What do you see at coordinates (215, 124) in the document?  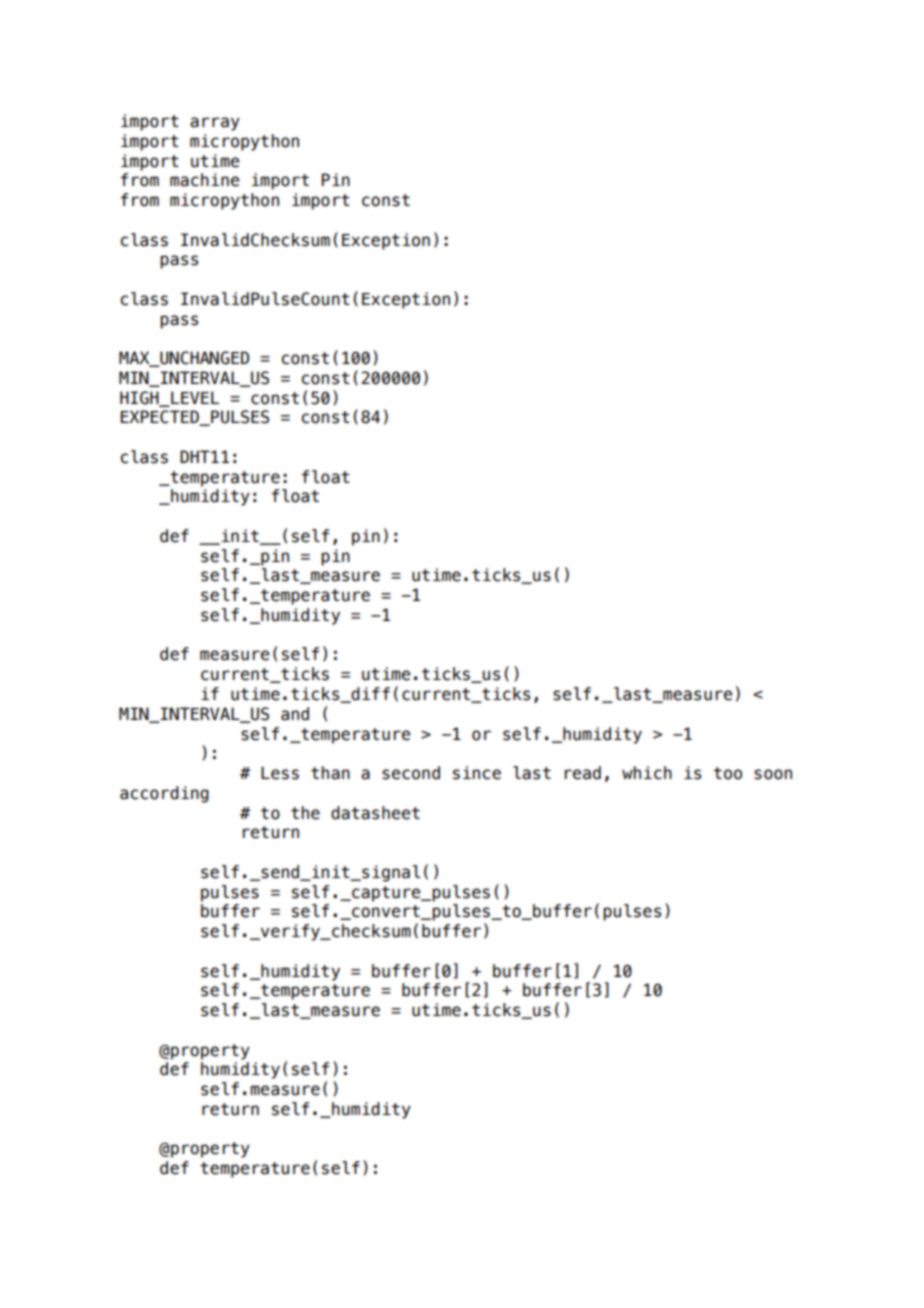 I see `array` at bounding box center [215, 124].
